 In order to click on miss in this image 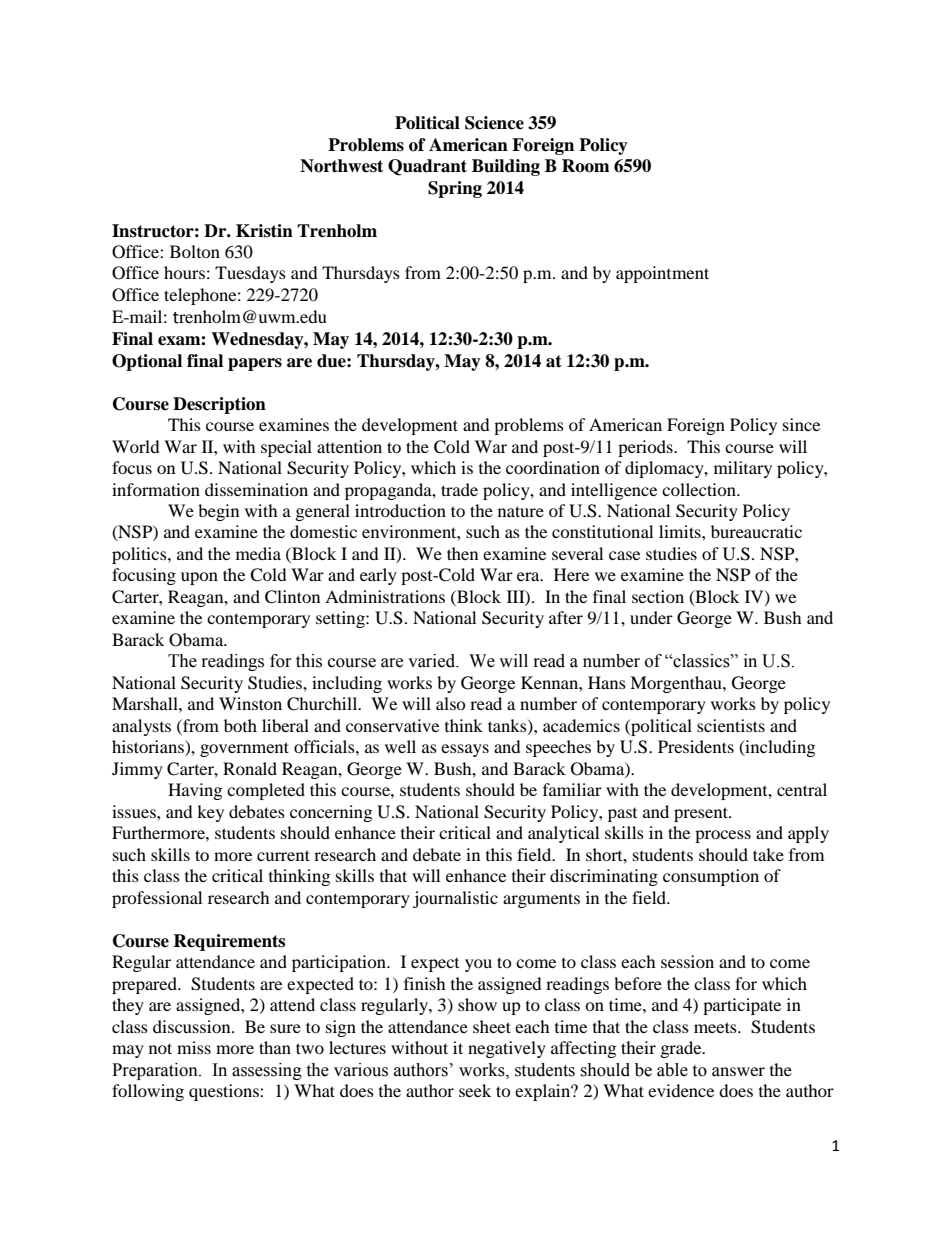, I will do `click(194, 1047)`.
